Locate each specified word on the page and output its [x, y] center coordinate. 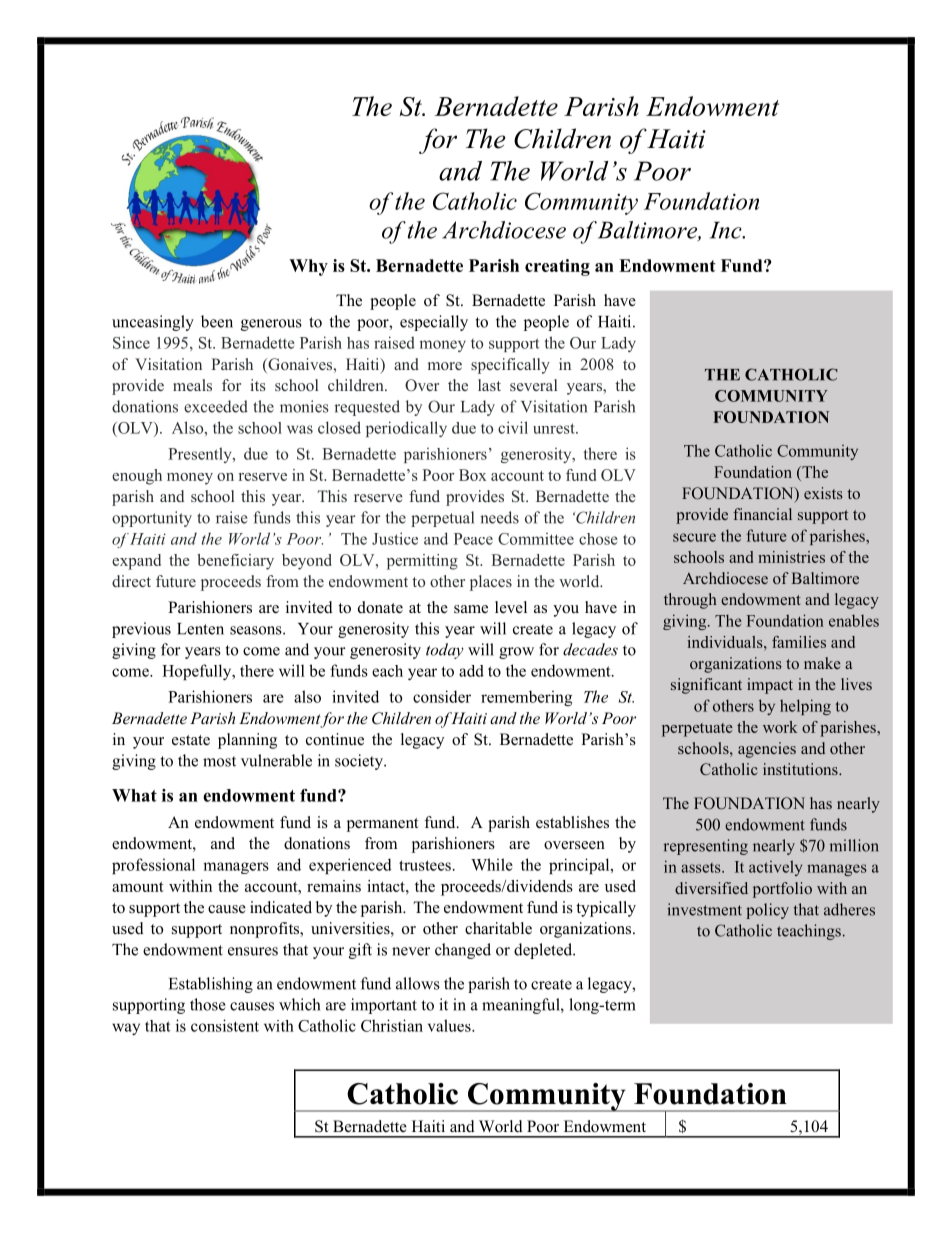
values [450, 1025]
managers [236, 868]
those [208, 1004]
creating [557, 267]
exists [823, 493]
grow [516, 653]
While [492, 864]
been [217, 321]
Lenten [200, 629]
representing [706, 847]
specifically [510, 366]
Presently [201, 455]
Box [473, 475]
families [799, 642]
